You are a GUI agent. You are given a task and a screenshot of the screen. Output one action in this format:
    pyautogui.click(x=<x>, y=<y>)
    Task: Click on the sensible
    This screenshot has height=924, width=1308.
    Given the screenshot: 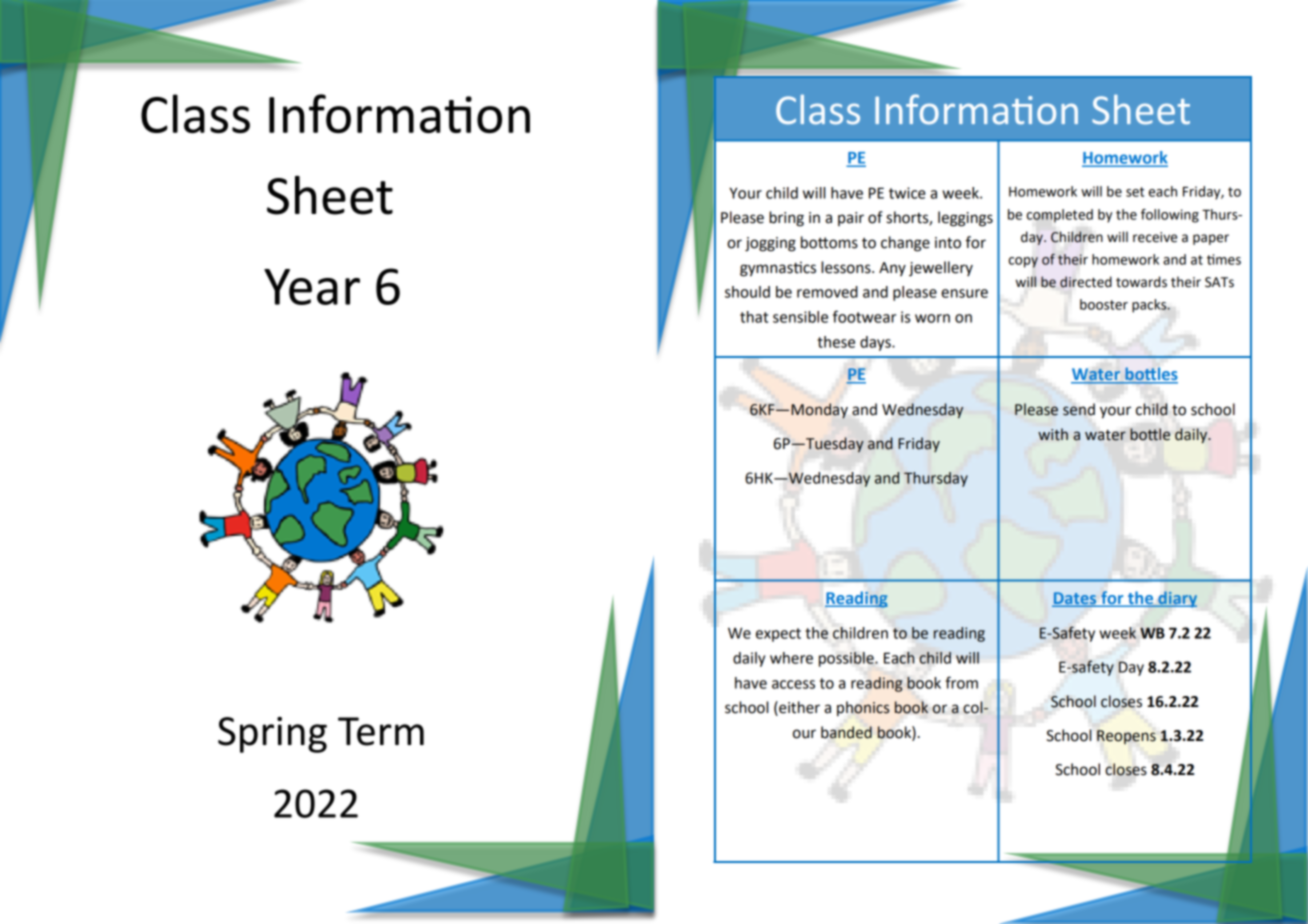 What is the action you would take?
    pyautogui.click(x=800, y=317)
